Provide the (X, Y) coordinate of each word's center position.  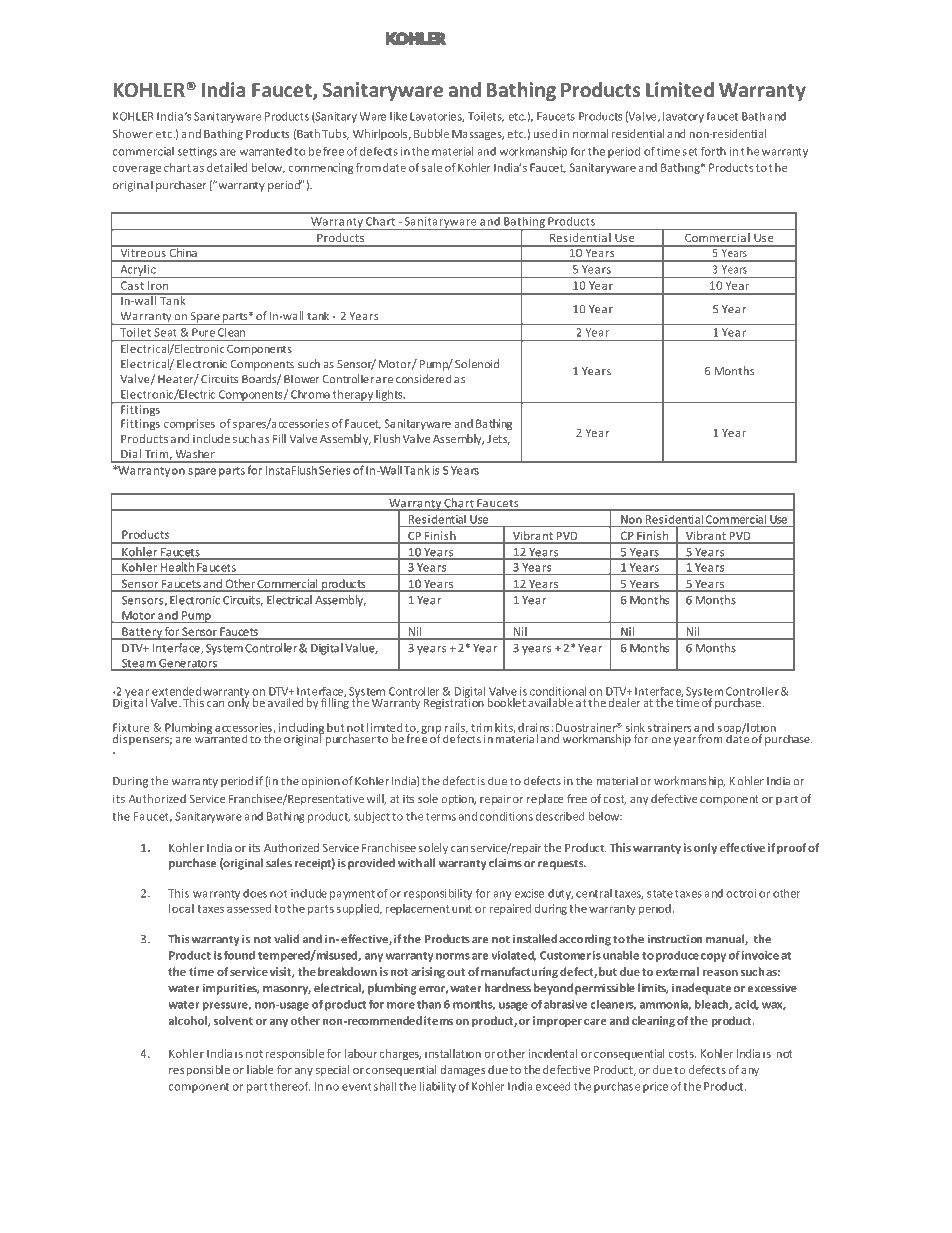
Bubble (431, 133)
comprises (189, 424)
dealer (624, 702)
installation (453, 1053)
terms (441, 817)
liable (260, 1069)
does (255, 893)
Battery (142, 633)
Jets (498, 440)
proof (791, 848)
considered (424, 379)
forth (713, 151)
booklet (506, 702)
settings (197, 152)
